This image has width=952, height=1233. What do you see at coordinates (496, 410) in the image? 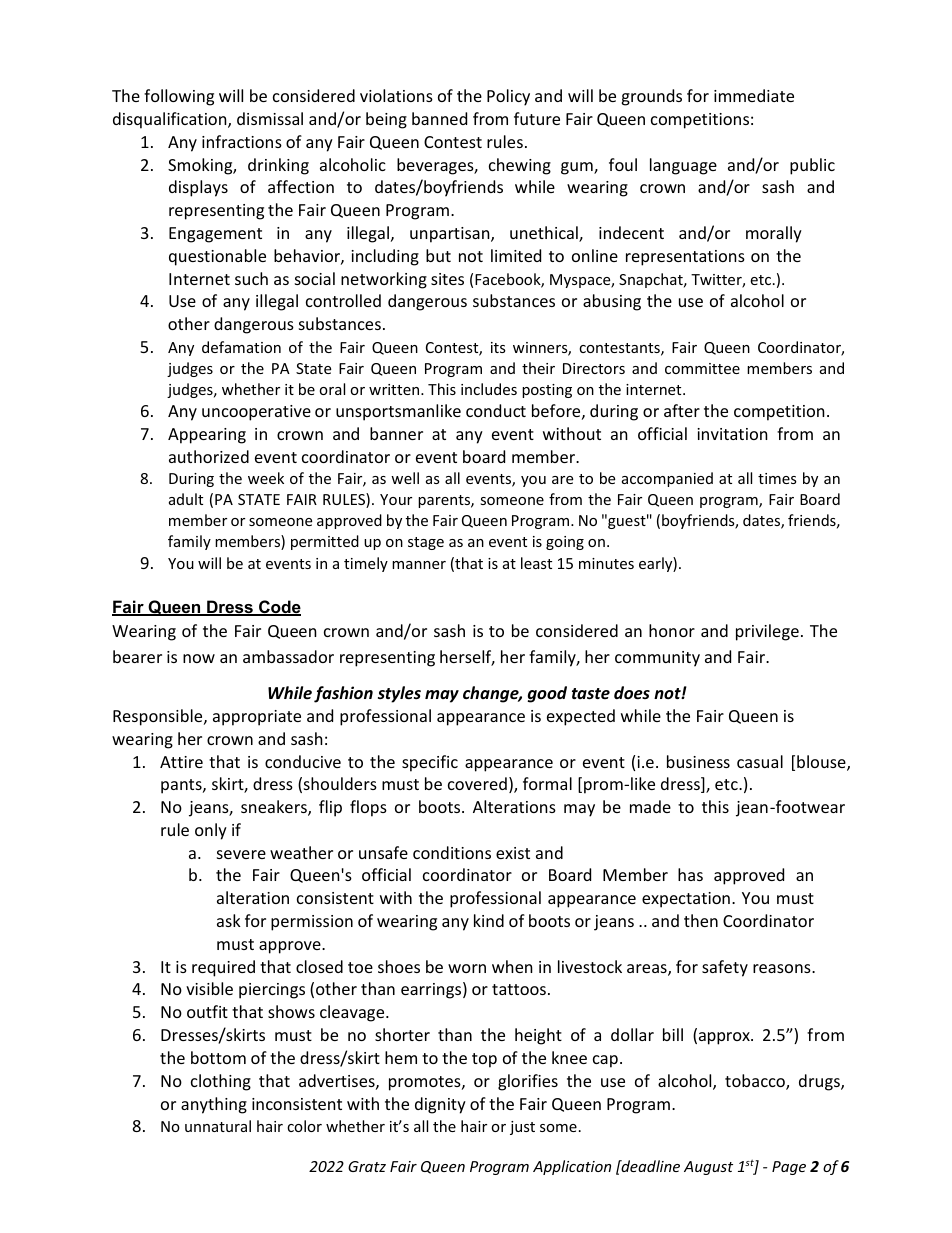
I see `conduct` at bounding box center [496, 410].
